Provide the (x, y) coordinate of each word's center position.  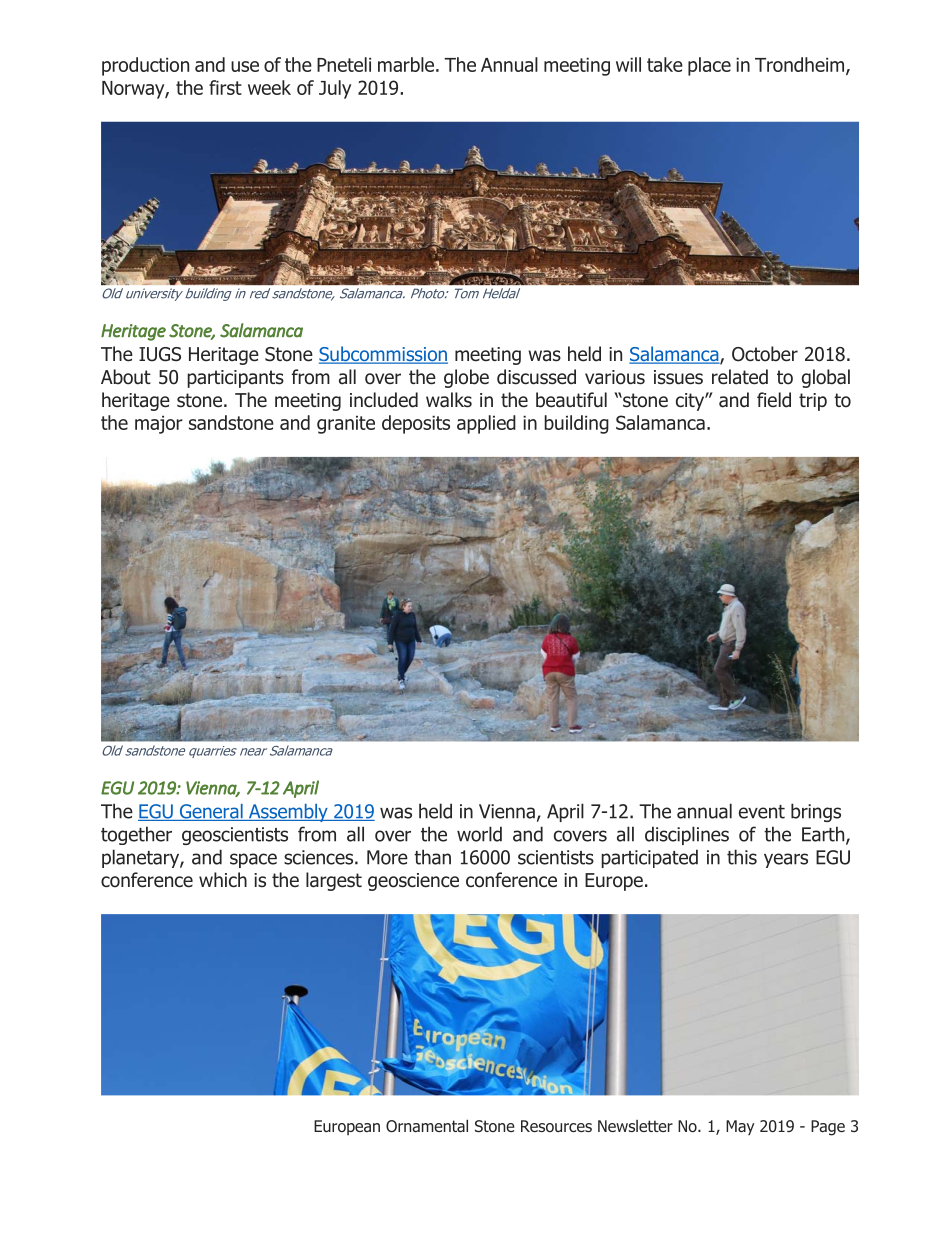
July (335, 89)
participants (235, 379)
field (774, 400)
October (765, 354)
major (159, 425)
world (479, 834)
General (211, 812)
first (225, 87)
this (742, 857)
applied (486, 424)
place (709, 66)
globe (466, 378)
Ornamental (427, 1126)
